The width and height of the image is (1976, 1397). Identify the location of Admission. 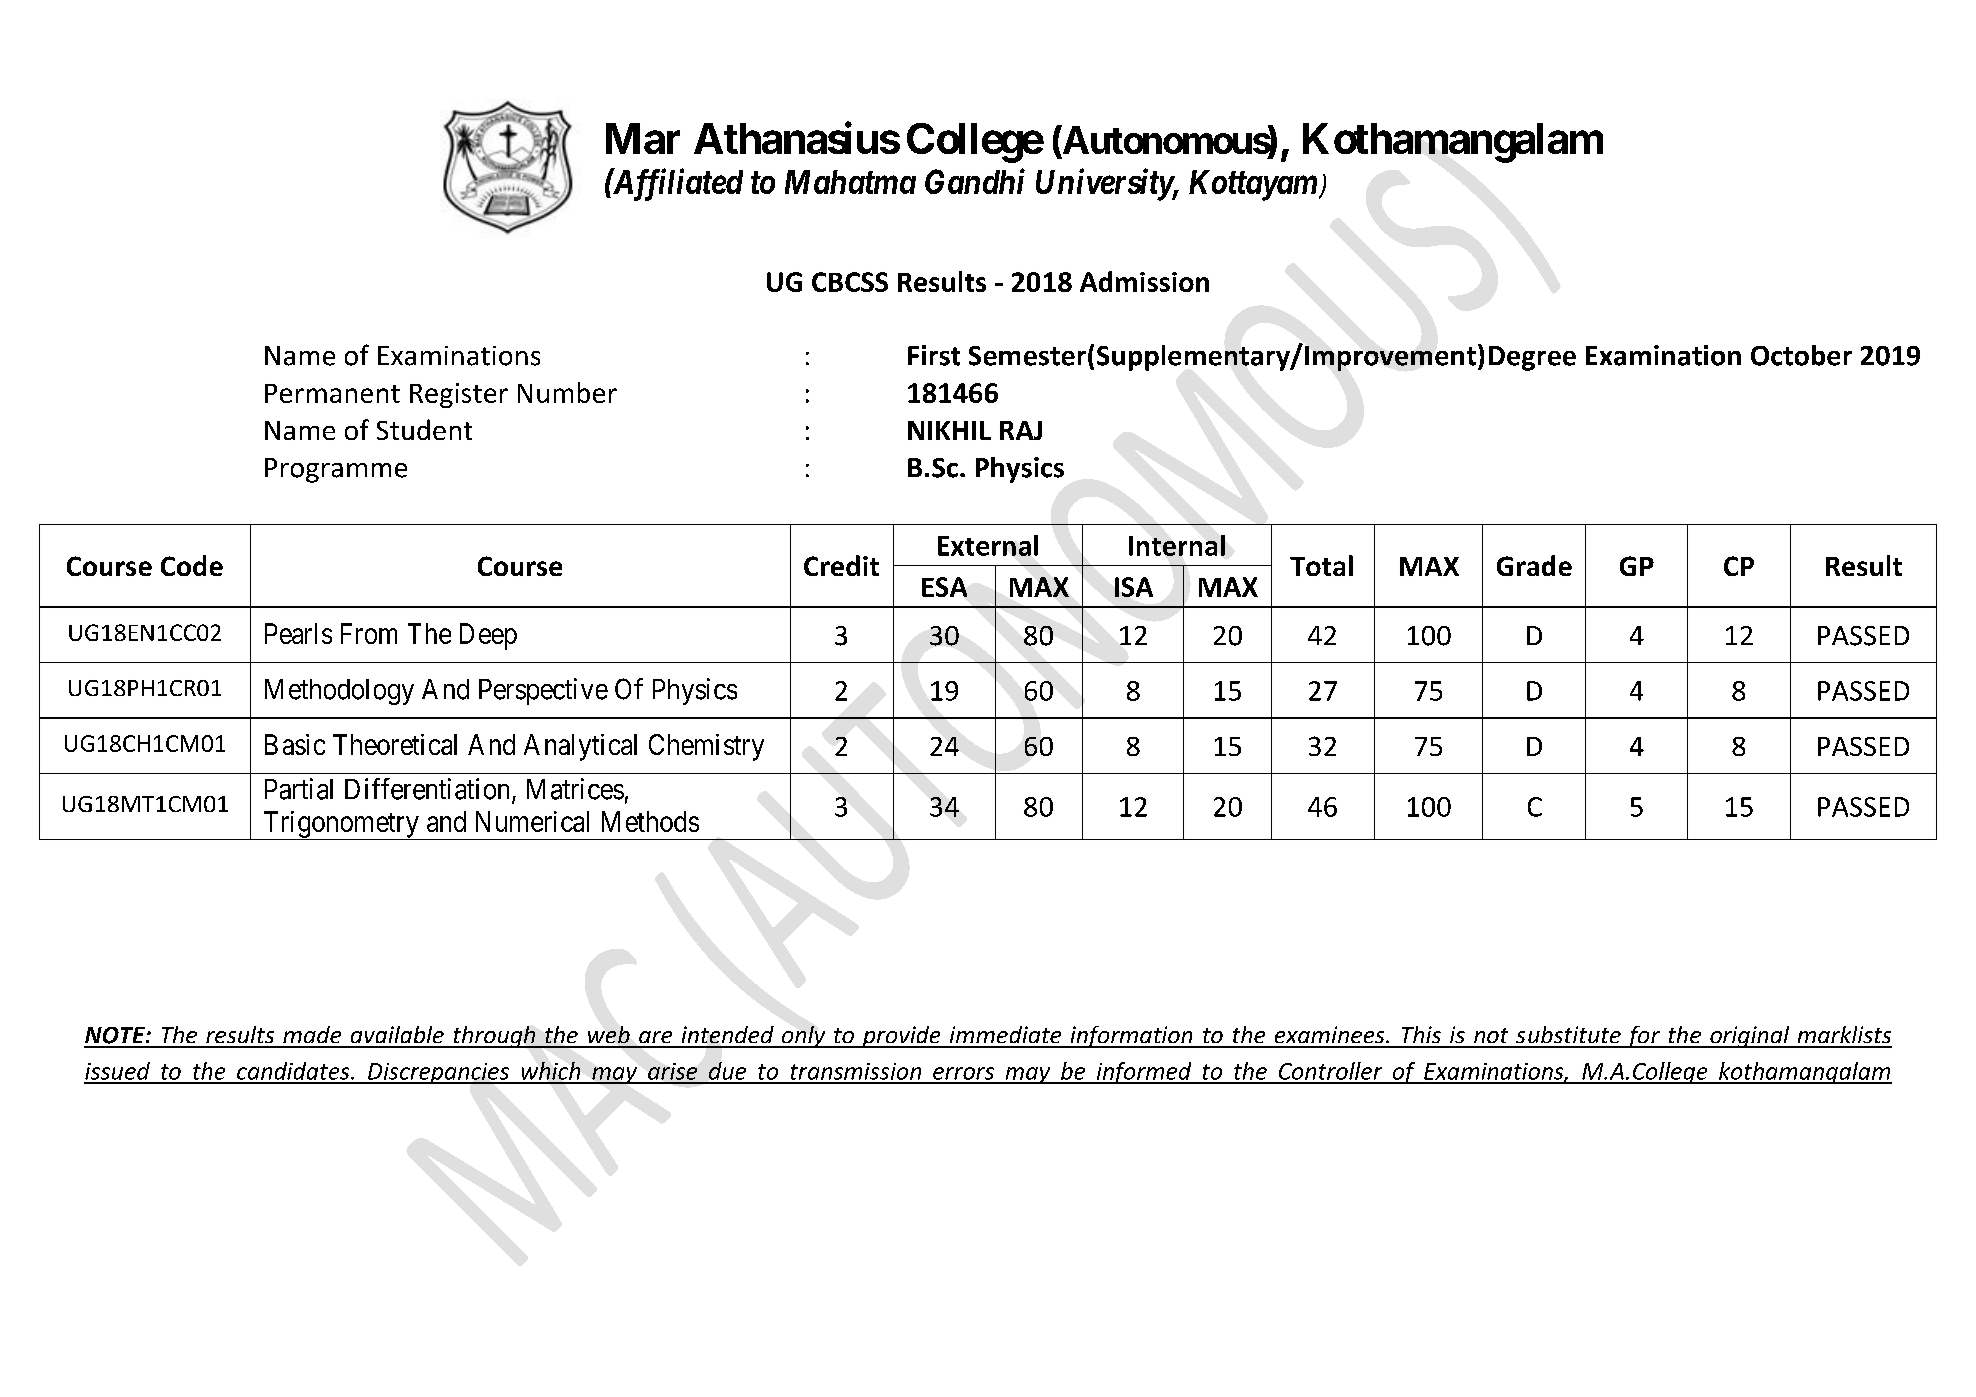
(1144, 281).
